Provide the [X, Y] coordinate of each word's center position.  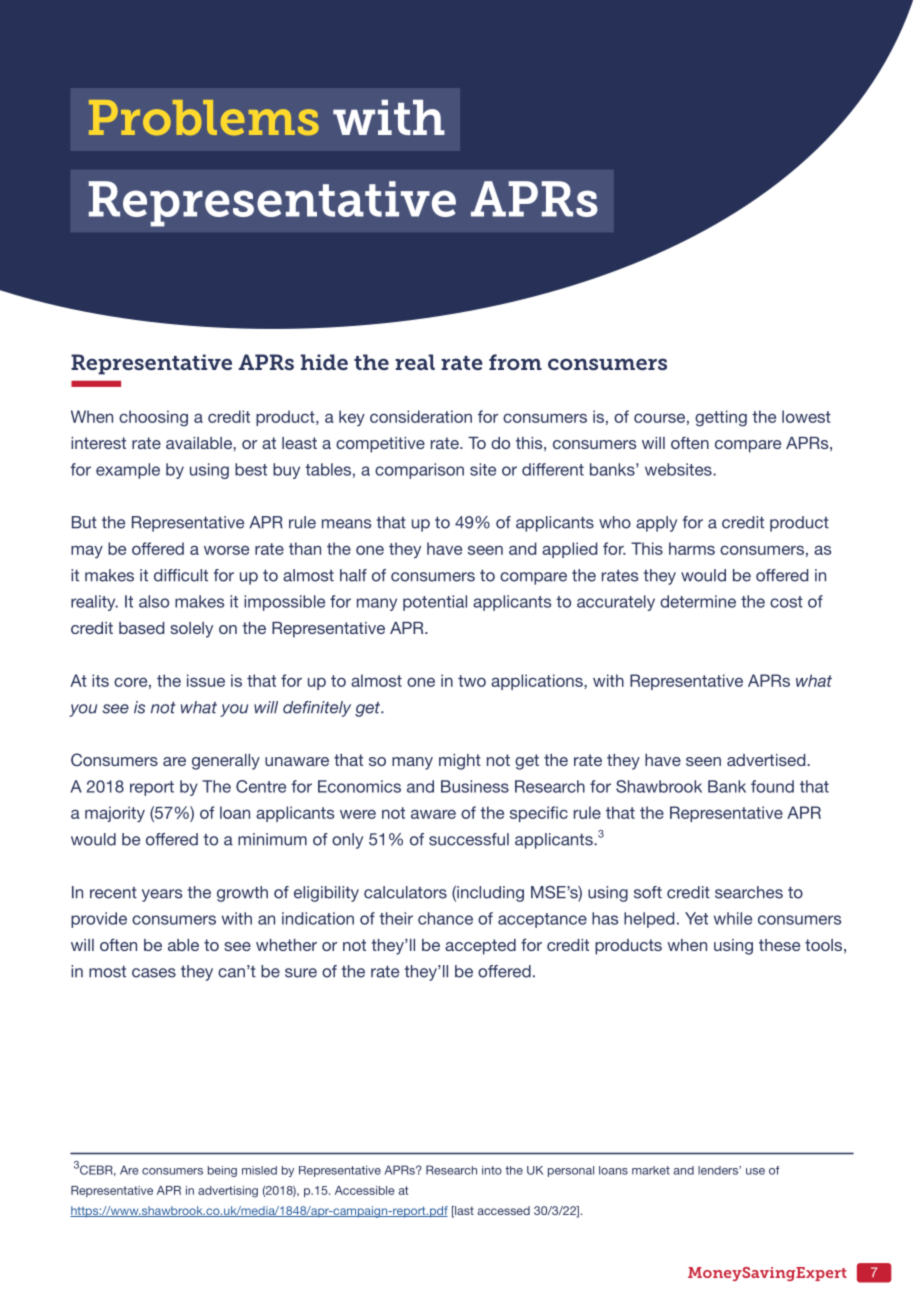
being [222, 1171]
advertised [767, 760]
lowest [806, 416]
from [515, 362]
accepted [480, 947]
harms [692, 548]
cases [154, 973]
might [460, 762]
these [779, 945]
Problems [204, 117]
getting [721, 418]
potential [435, 603]
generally [226, 762]
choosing [153, 418]
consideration [421, 416]
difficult [181, 575]
